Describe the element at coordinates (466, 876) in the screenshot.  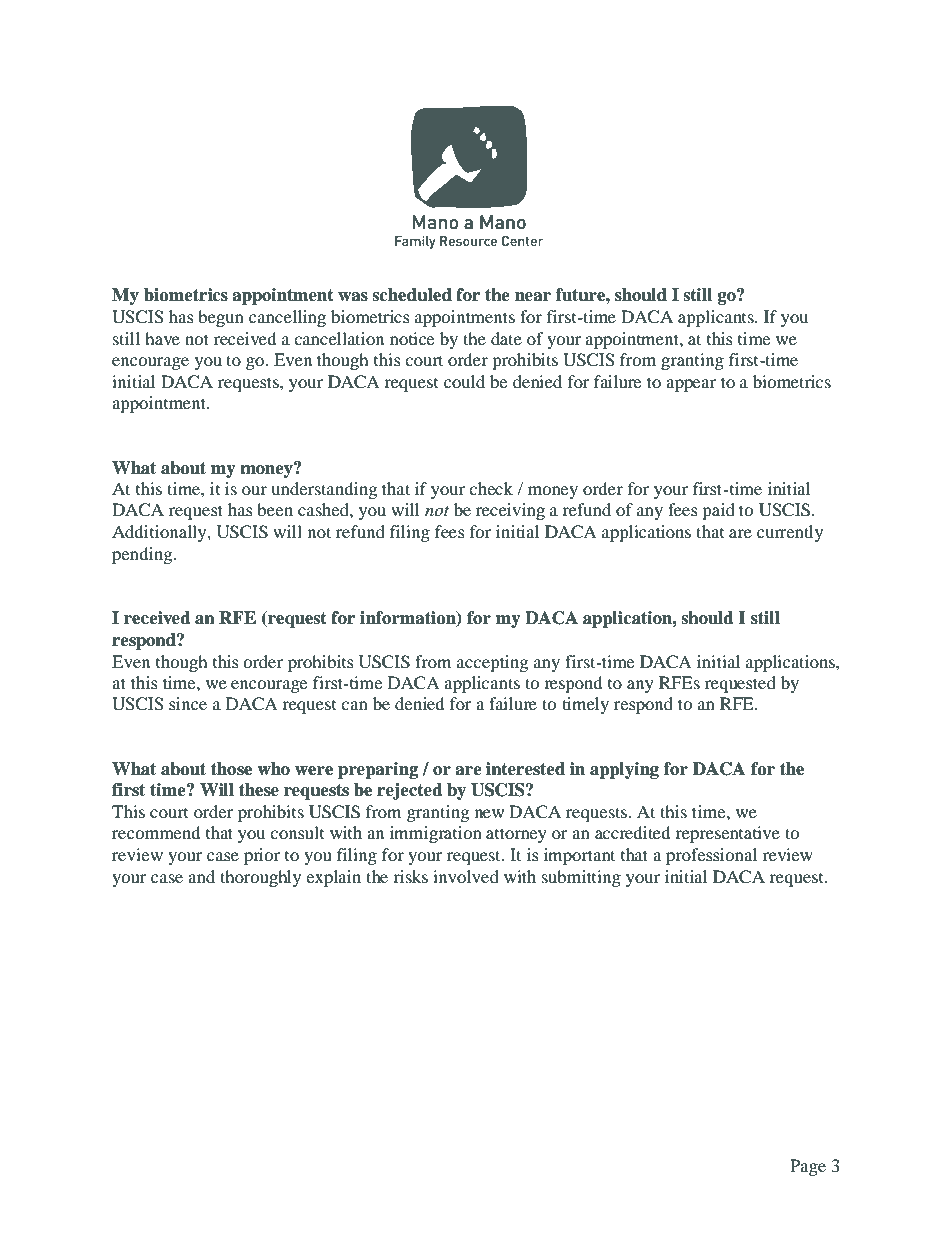
I see `involved` at that location.
